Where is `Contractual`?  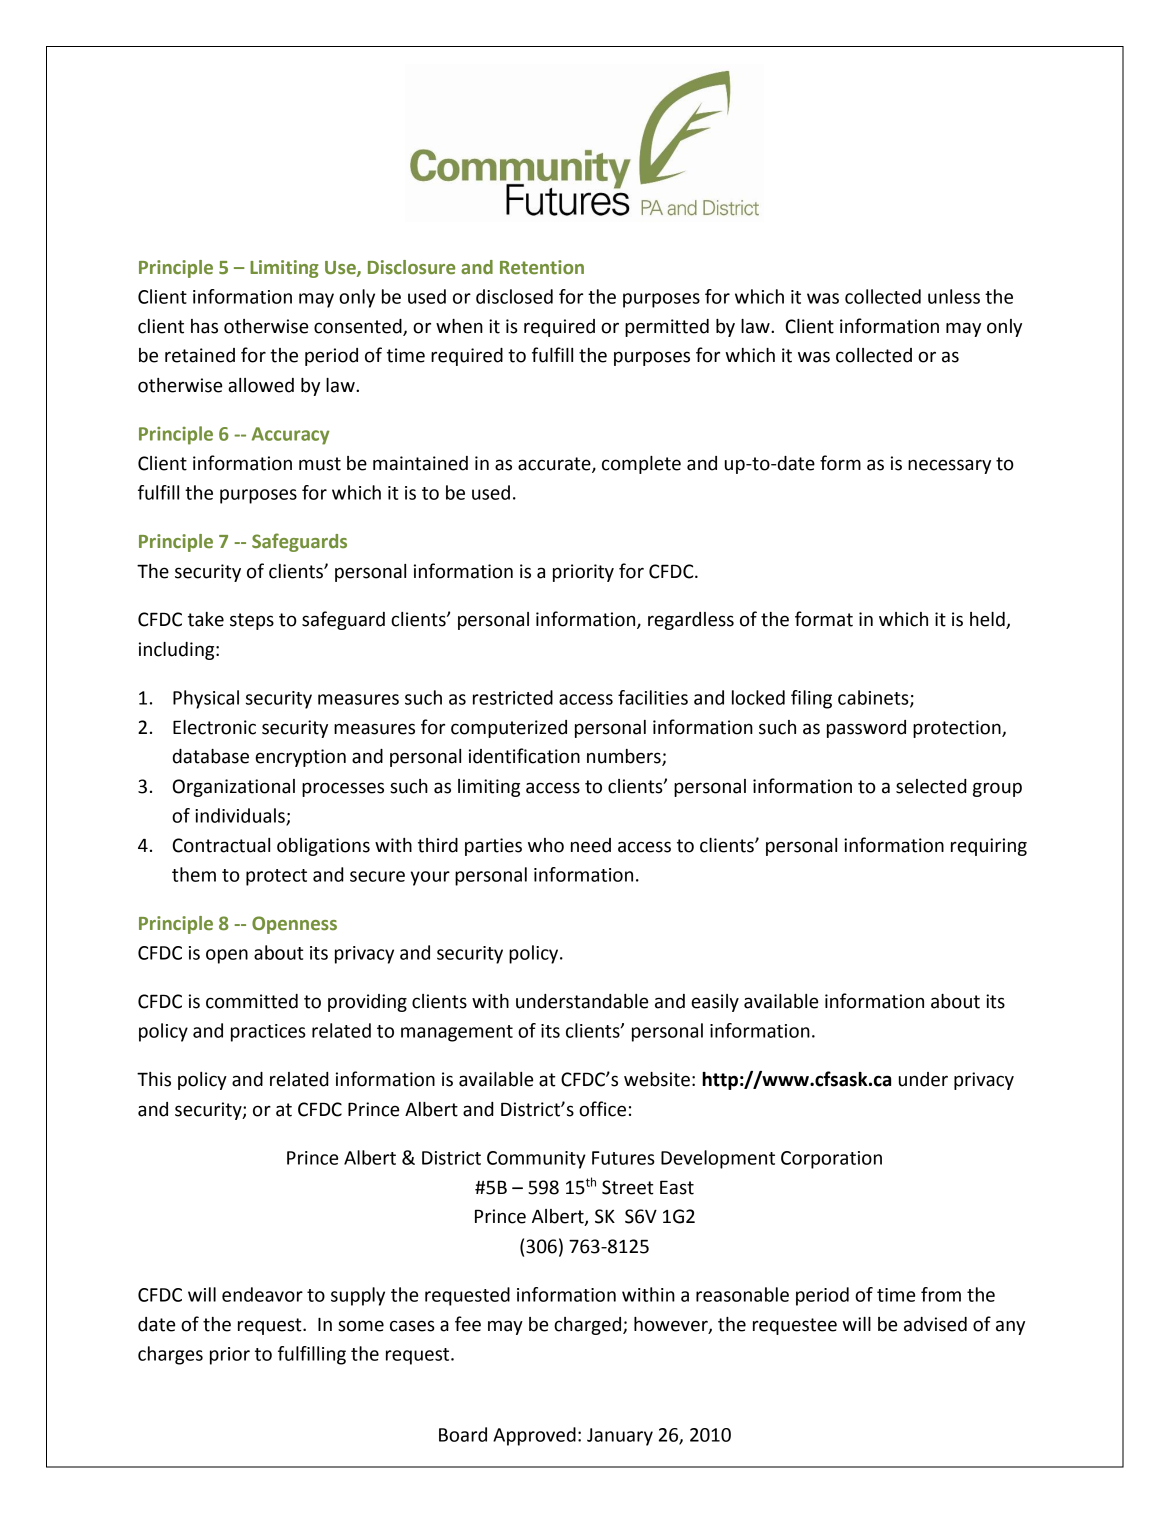 Contractual is located at coordinates (221, 845).
